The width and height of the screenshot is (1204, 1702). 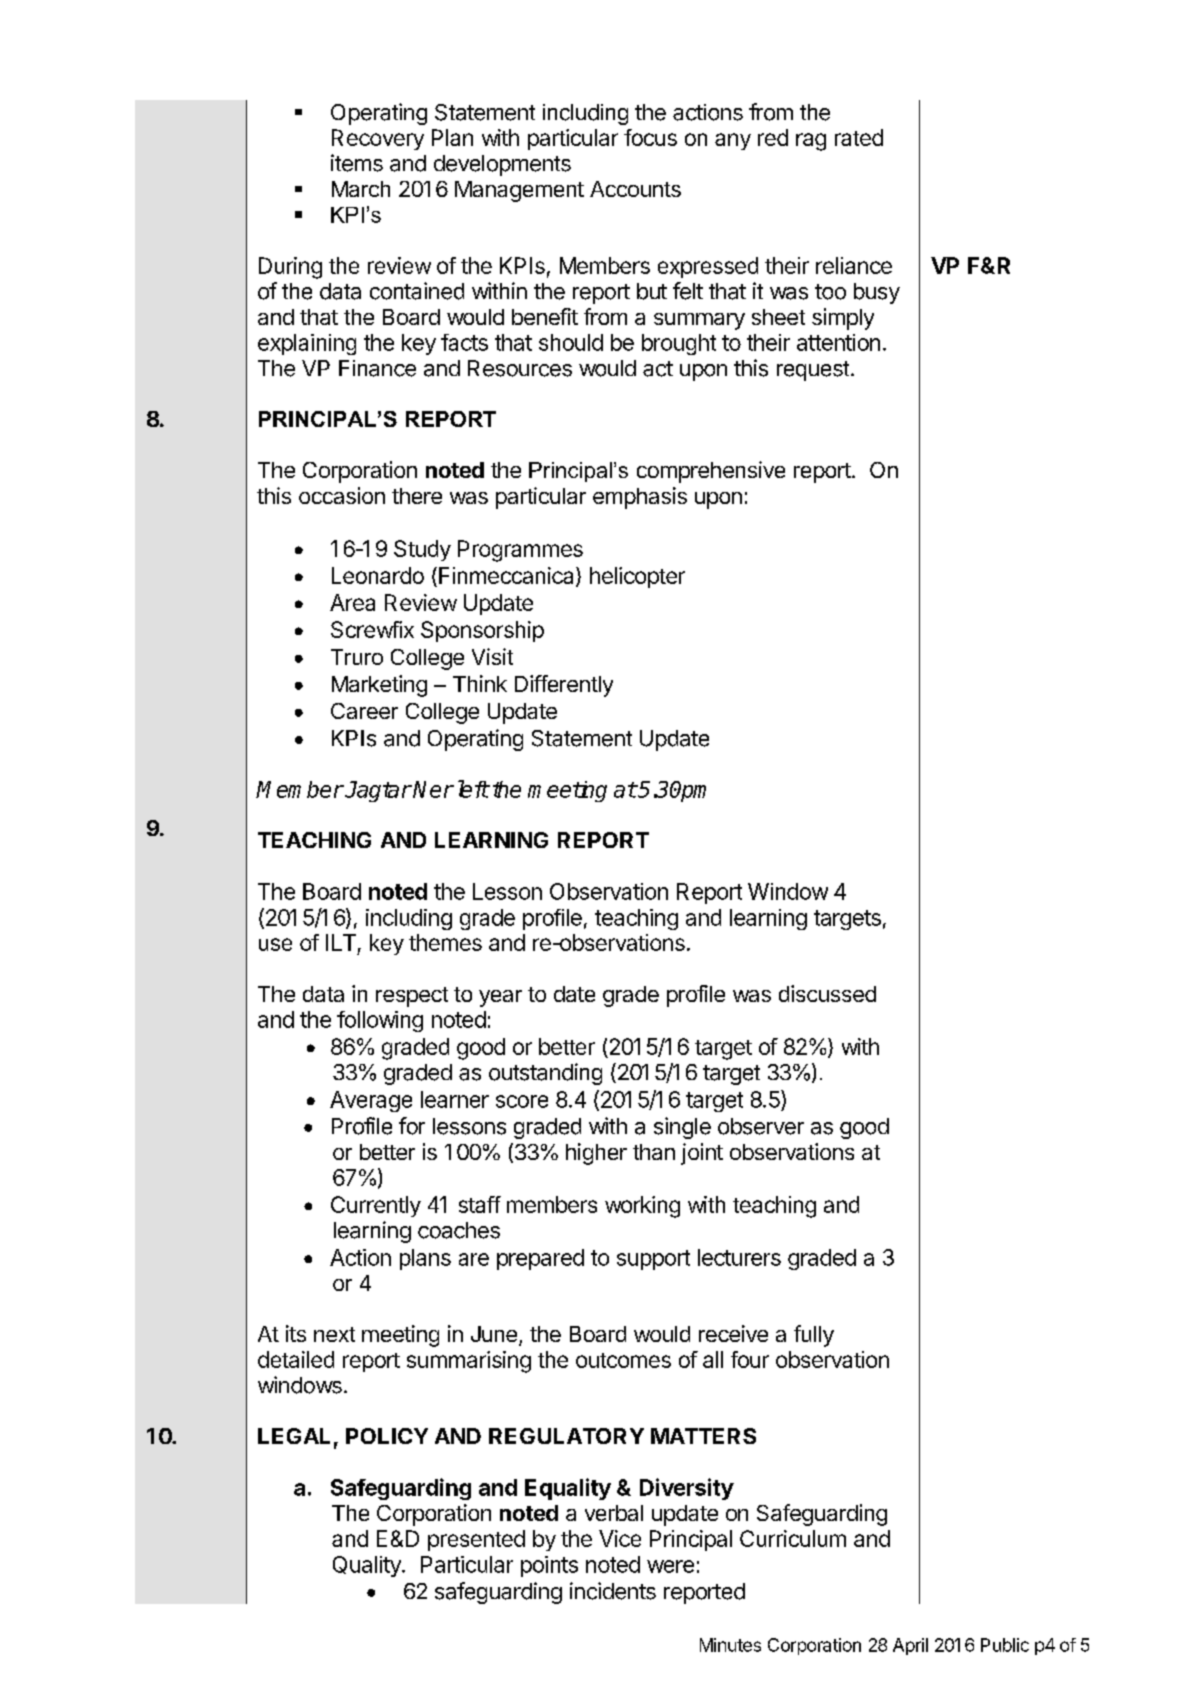 I want to click on March, so click(x=361, y=189).
